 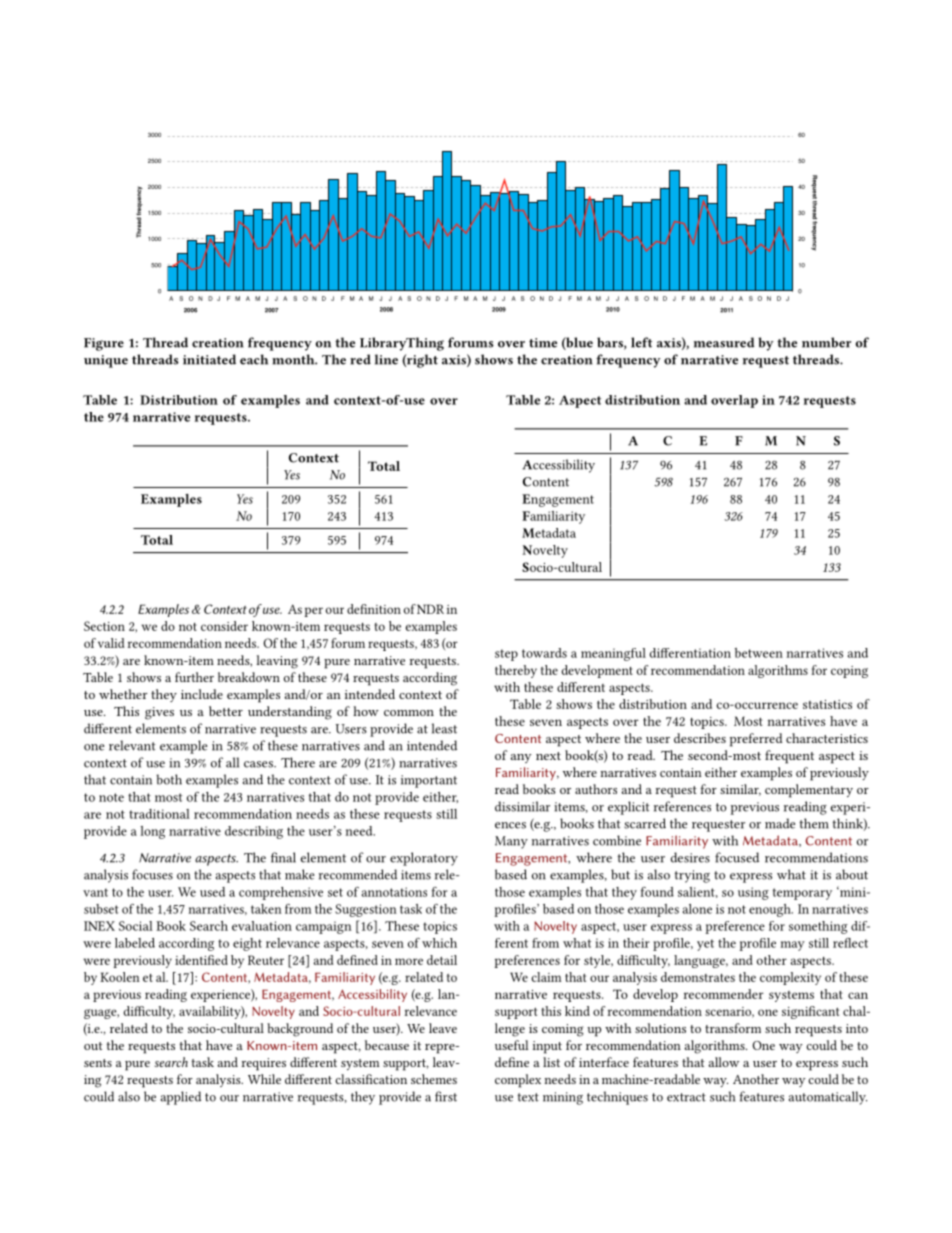 What do you see at coordinates (543, 343) in the screenshot?
I see `time` at bounding box center [543, 343].
